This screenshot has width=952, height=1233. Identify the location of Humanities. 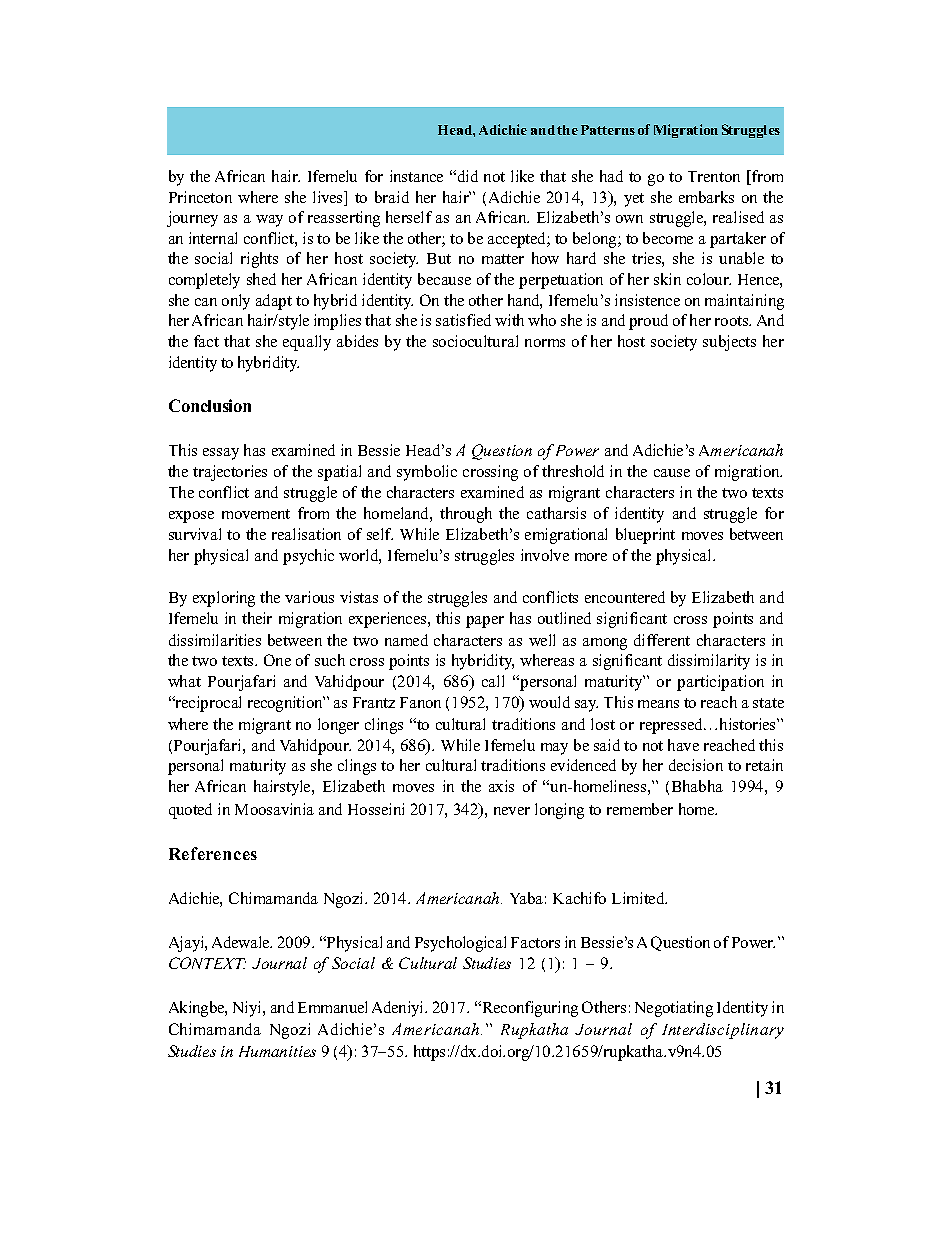
(277, 1051).
